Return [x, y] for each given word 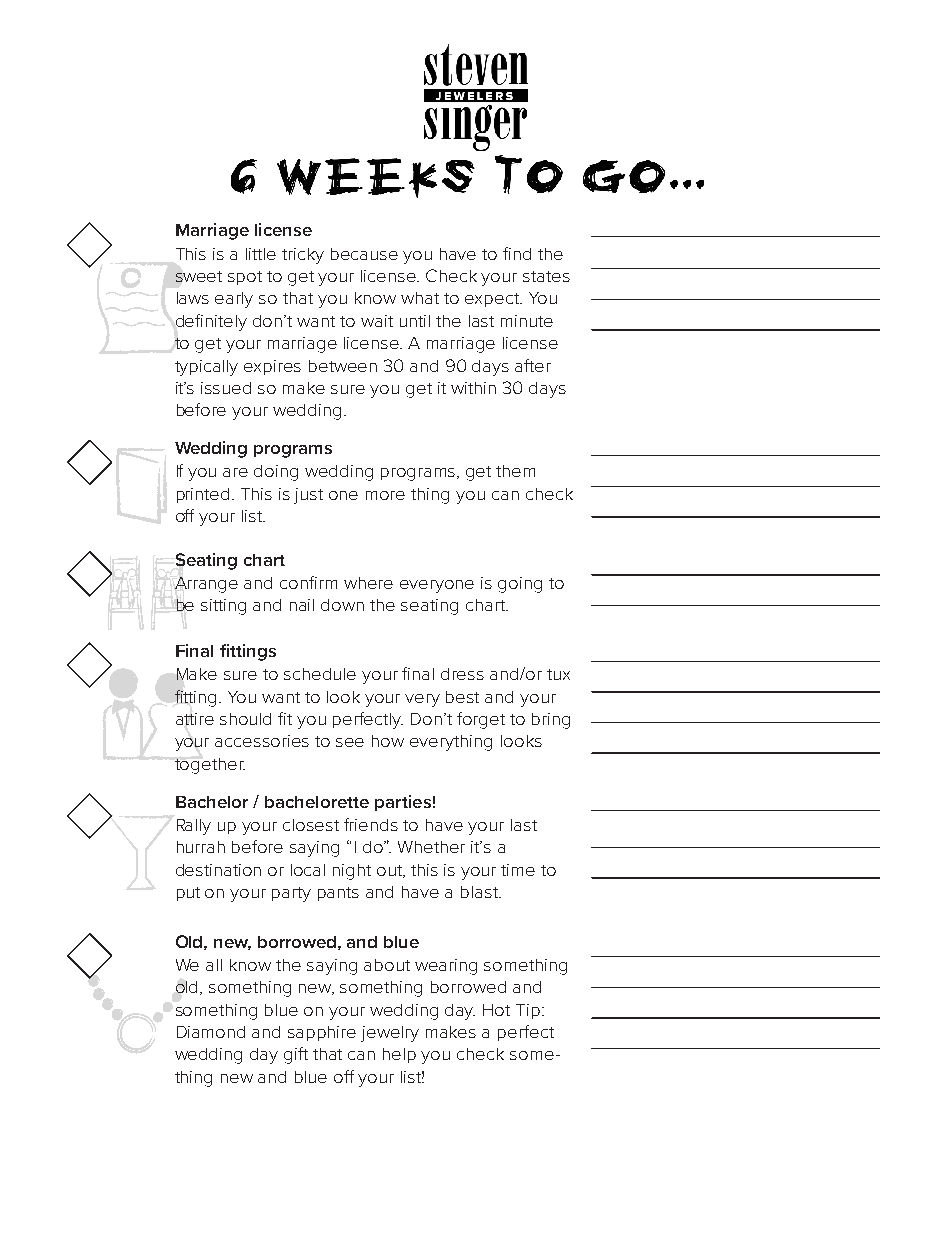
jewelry [390, 1034]
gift [296, 1055]
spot [245, 278]
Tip [529, 1011]
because [364, 254]
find [517, 253]
